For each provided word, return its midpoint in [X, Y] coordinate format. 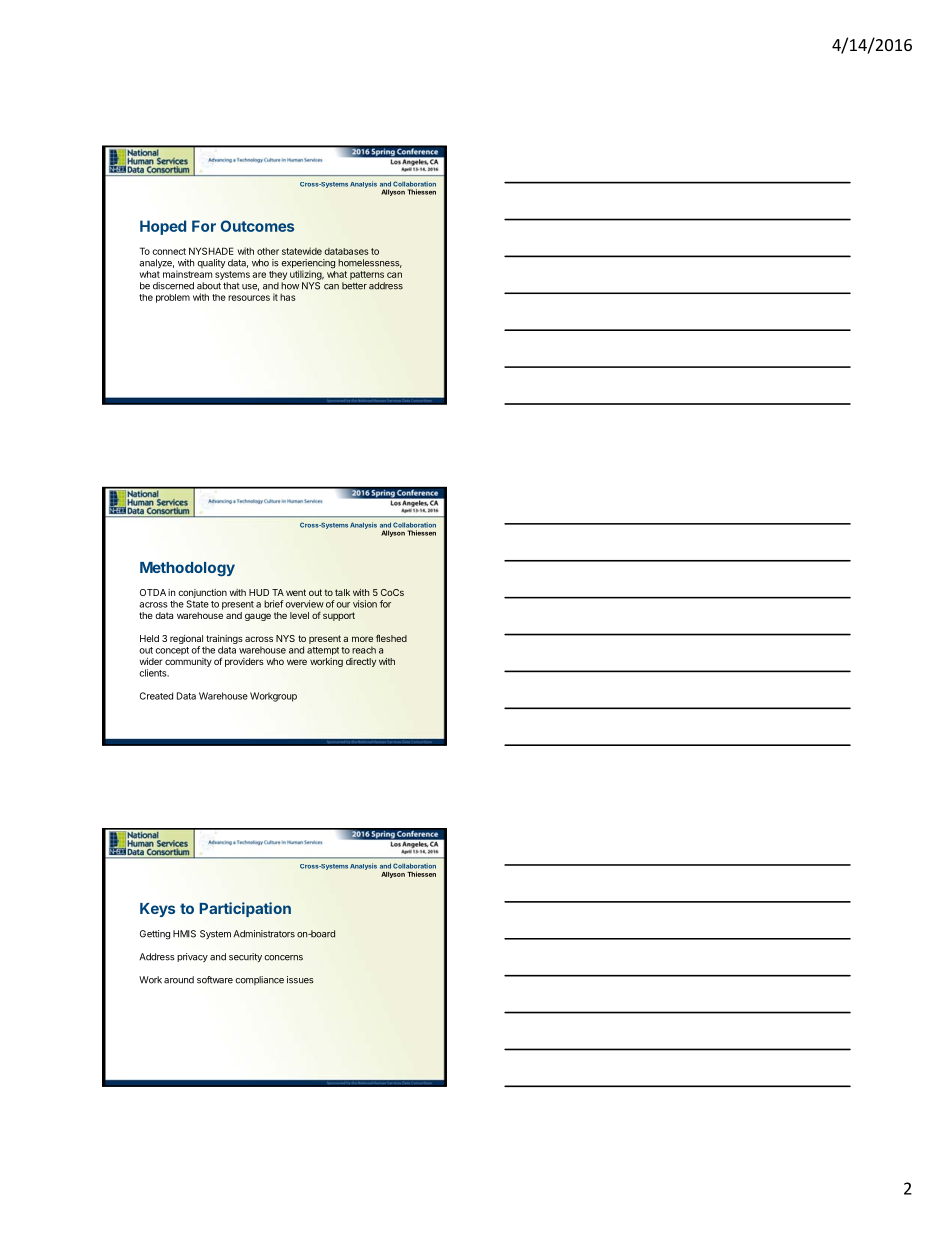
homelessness [370, 263]
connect [169, 251]
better [354, 286]
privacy [192, 957]
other [268, 251]
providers [244, 662]
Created [156, 696]
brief [274, 604]
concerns [283, 958]
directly [361, 662]
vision [365, 604]
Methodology [187, 569]
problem [173, 298]
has [288, 297]
